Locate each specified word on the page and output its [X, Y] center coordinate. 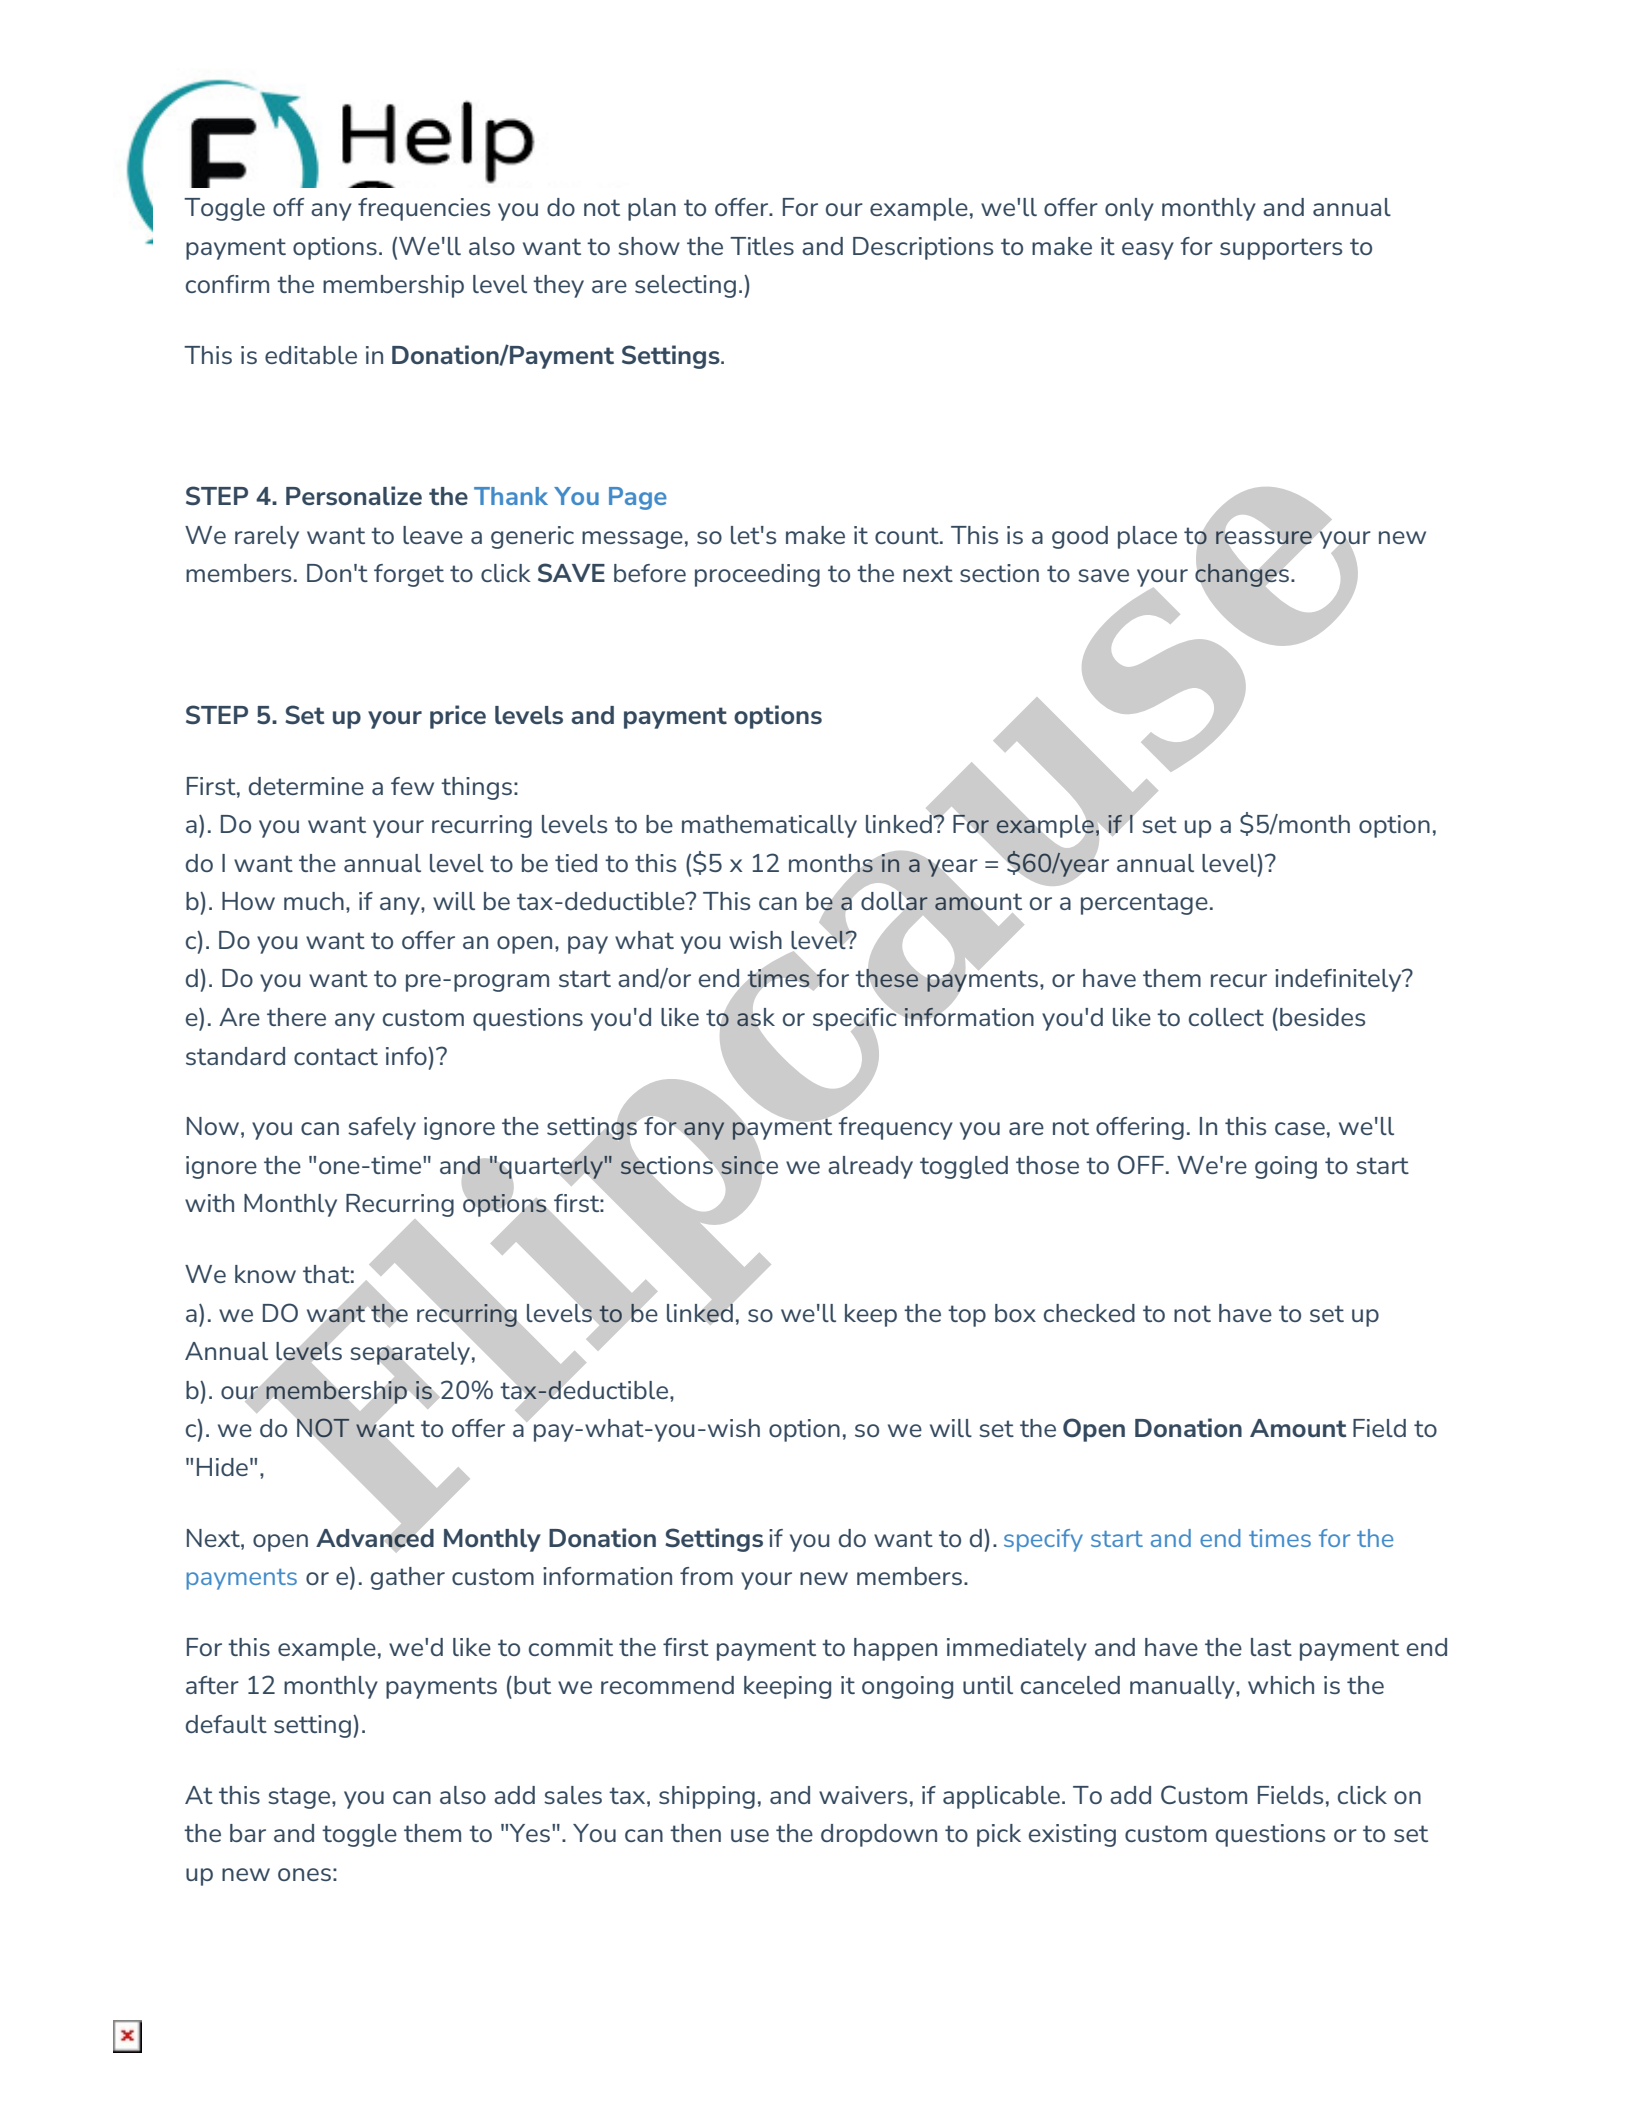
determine [306, 786]
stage [300, 1798]
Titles [762, 246]
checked [1089, 1313]
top [967, 1316]
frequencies [424, 209]
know [265, 1274]
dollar [894, 901]
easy [1148, 251]
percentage [1144, 904]
